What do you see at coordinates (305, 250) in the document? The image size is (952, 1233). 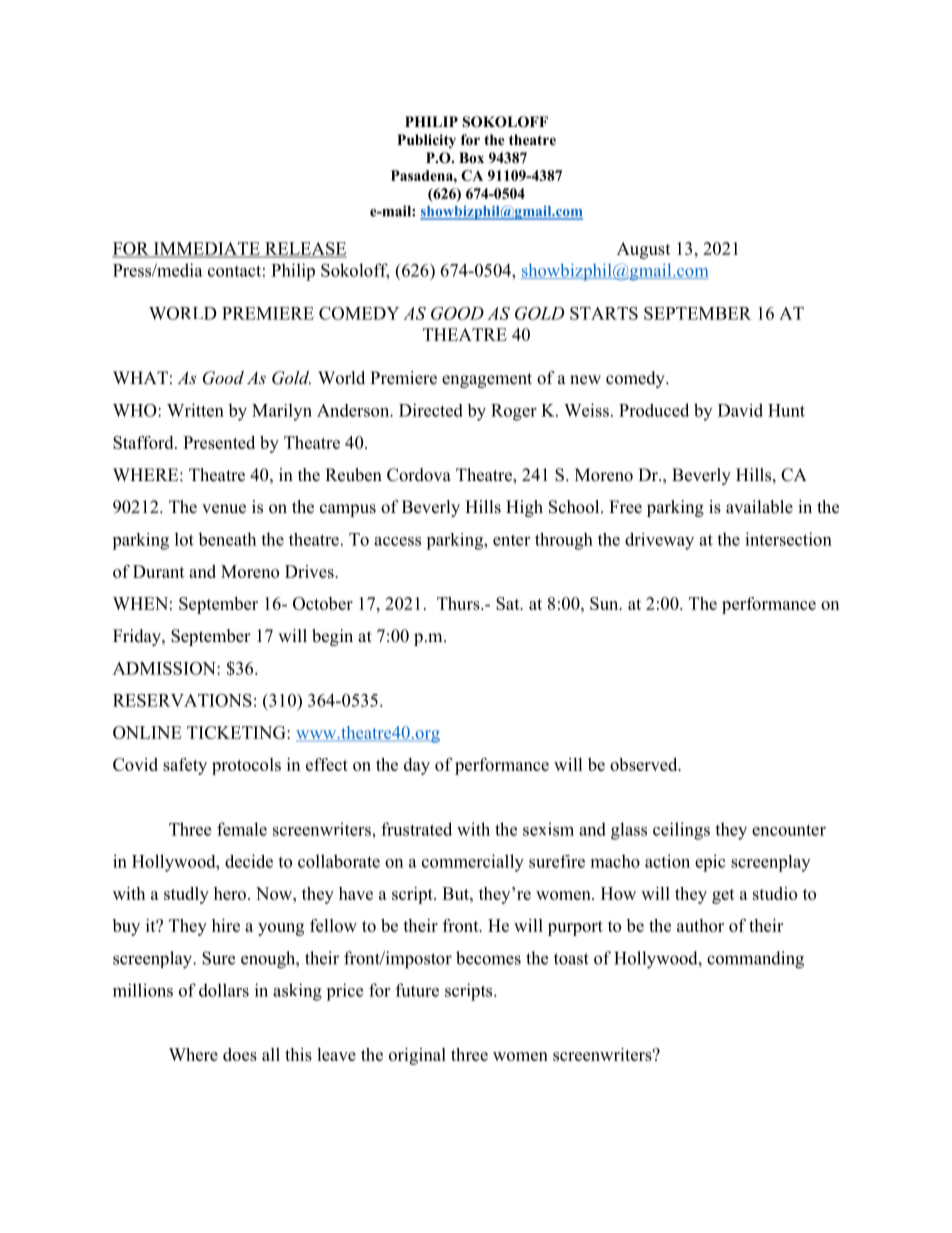 I see `RELEASE` at bounding box center [305, 250].
